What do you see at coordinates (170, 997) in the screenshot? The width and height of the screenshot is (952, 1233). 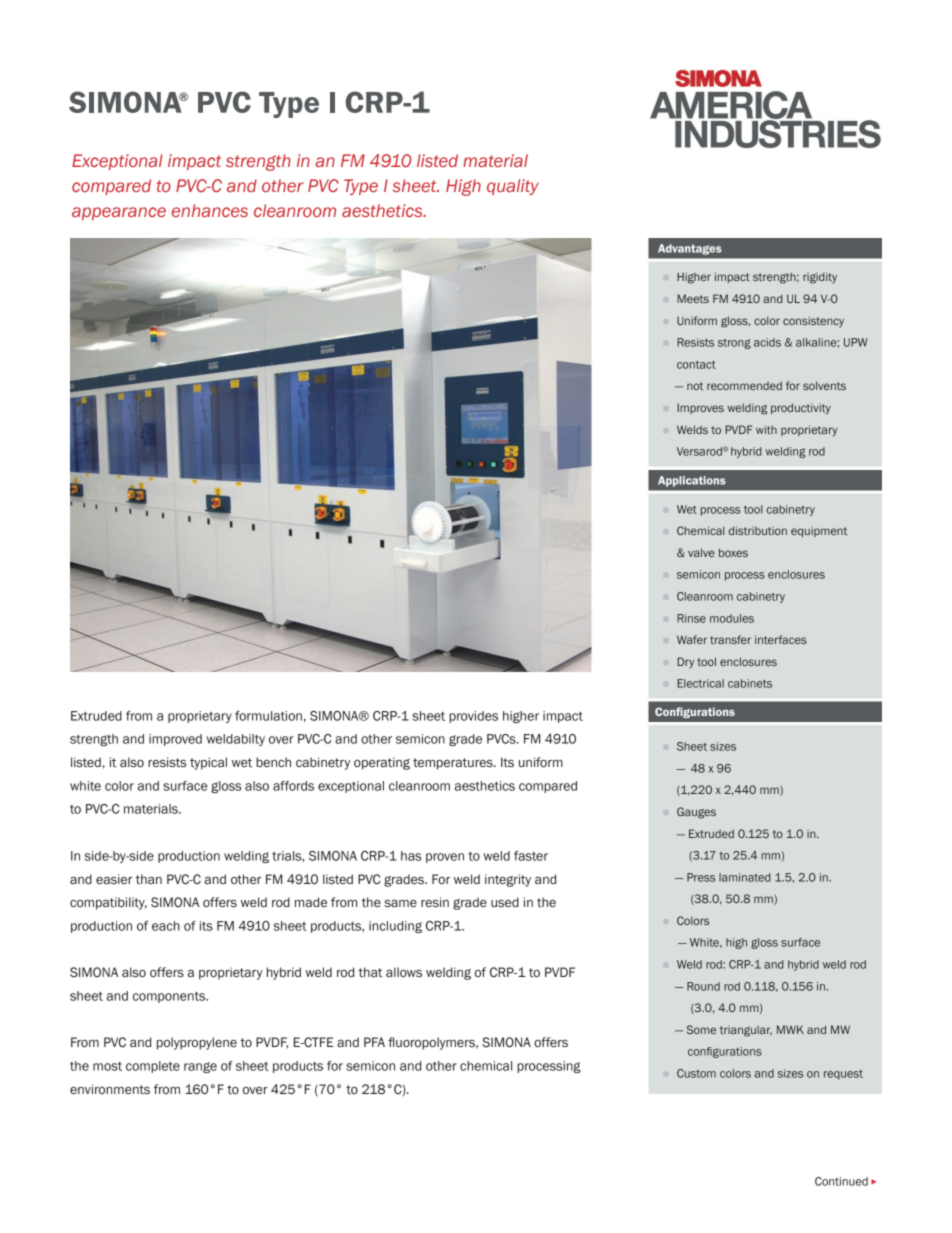 I see `components` at bounding box center [170, 997].
